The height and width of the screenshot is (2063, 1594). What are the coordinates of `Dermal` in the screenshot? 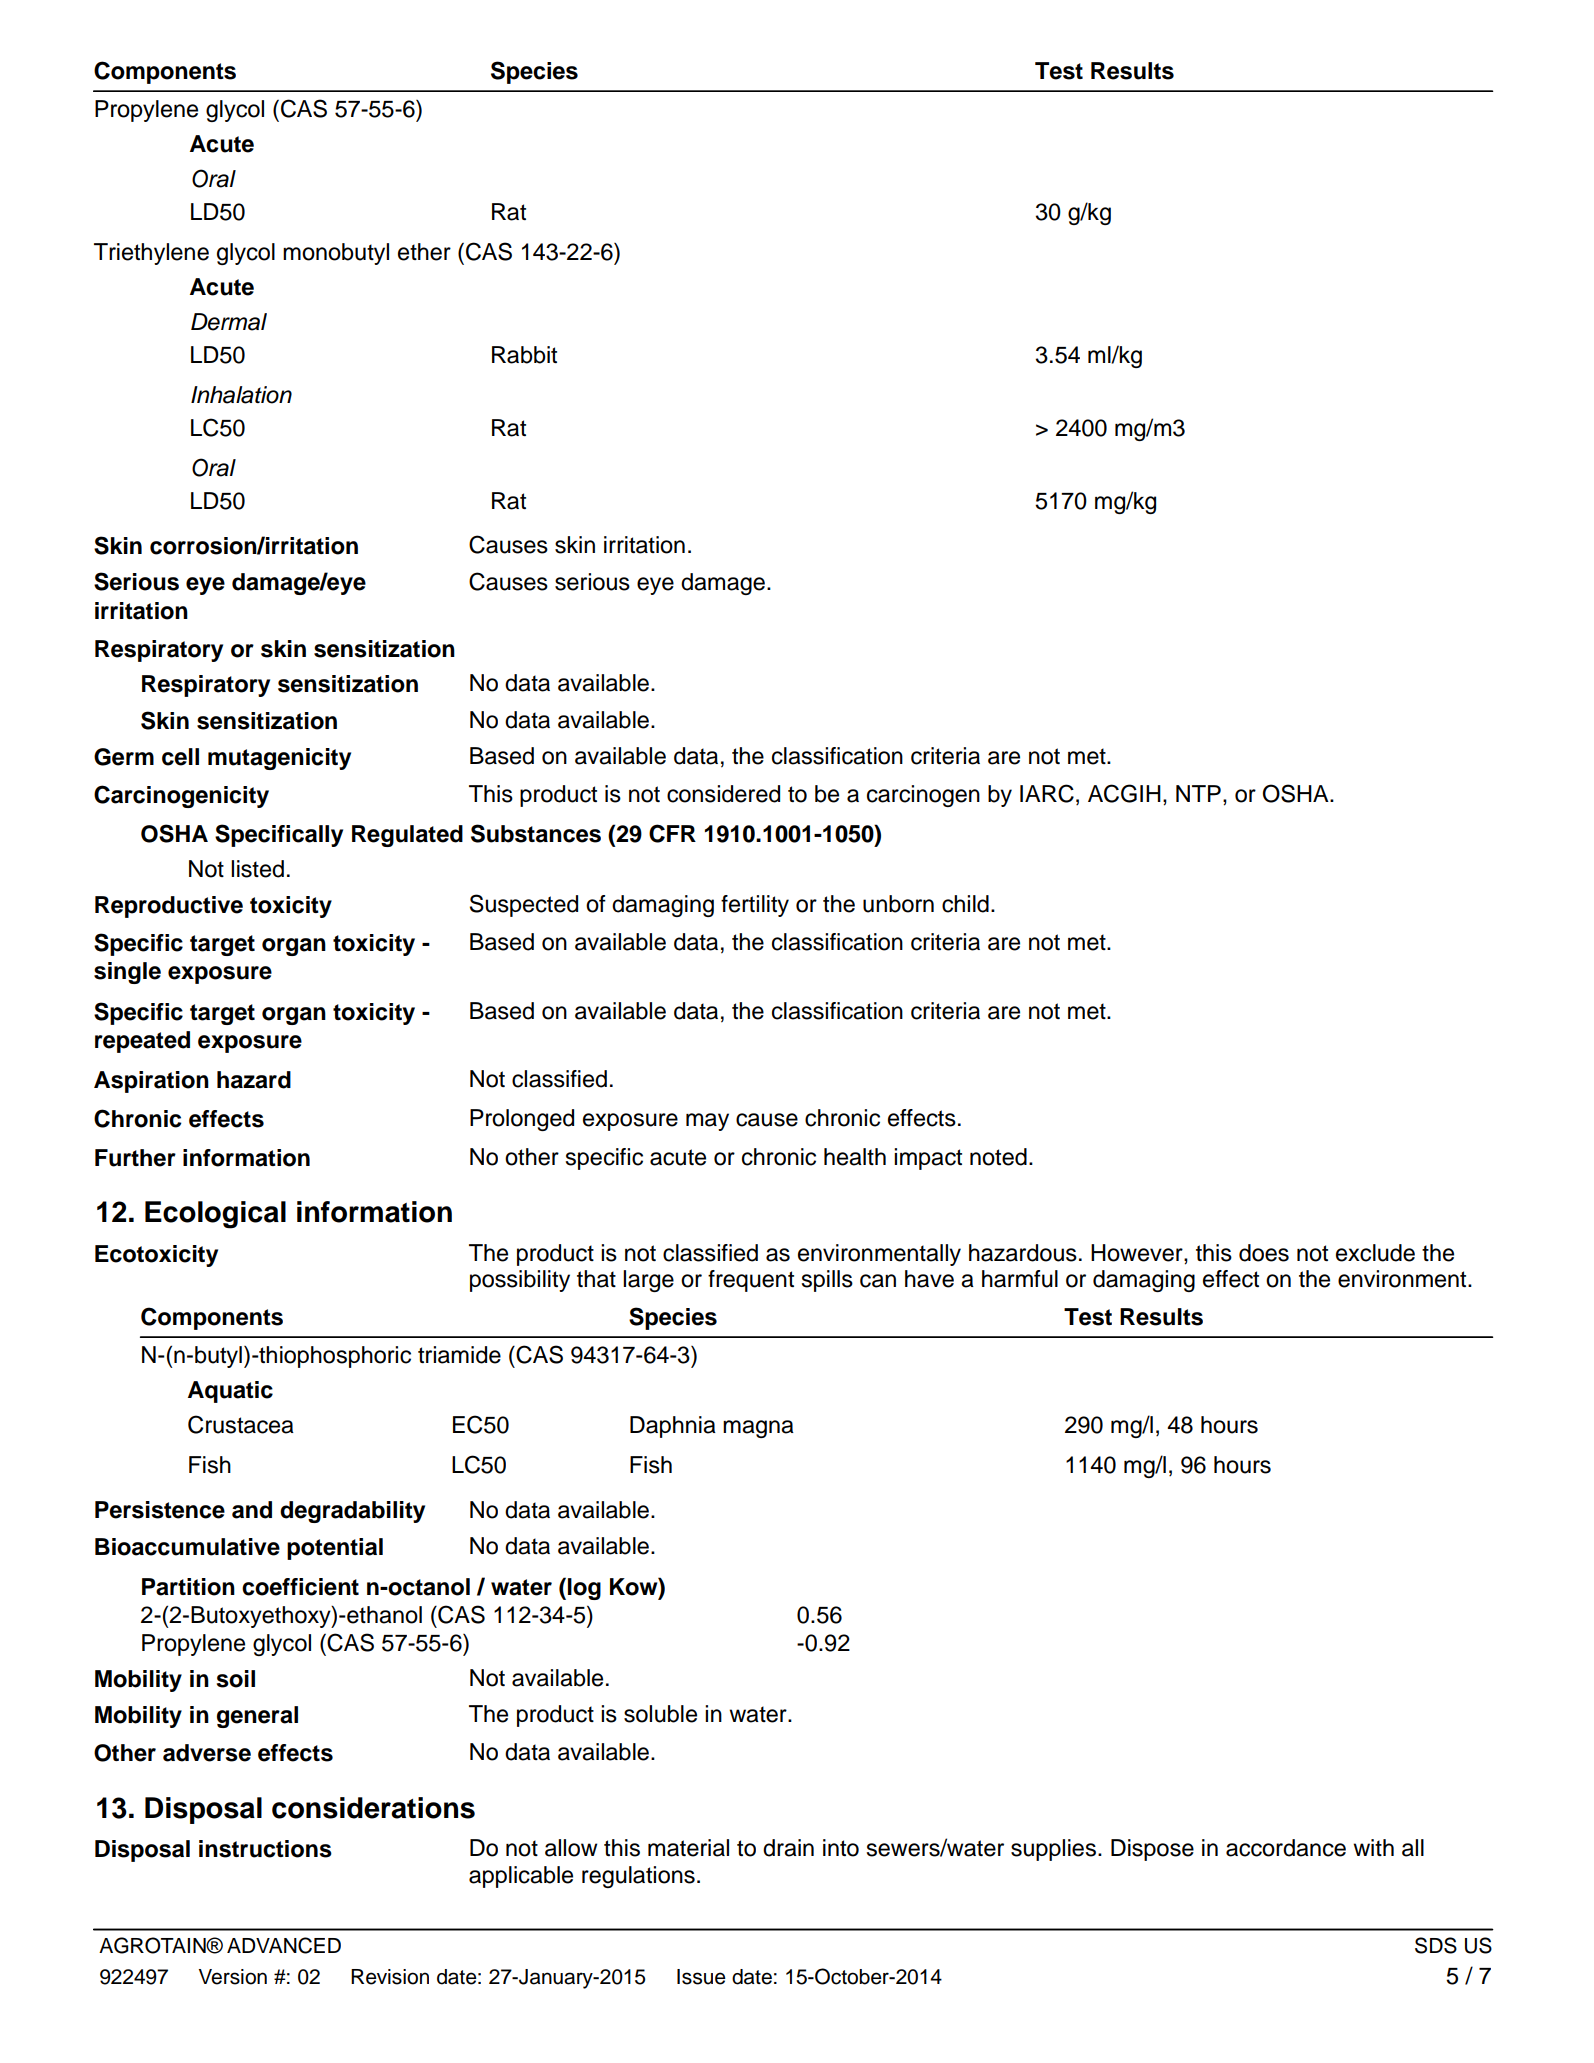 It's located at (229, 322).
